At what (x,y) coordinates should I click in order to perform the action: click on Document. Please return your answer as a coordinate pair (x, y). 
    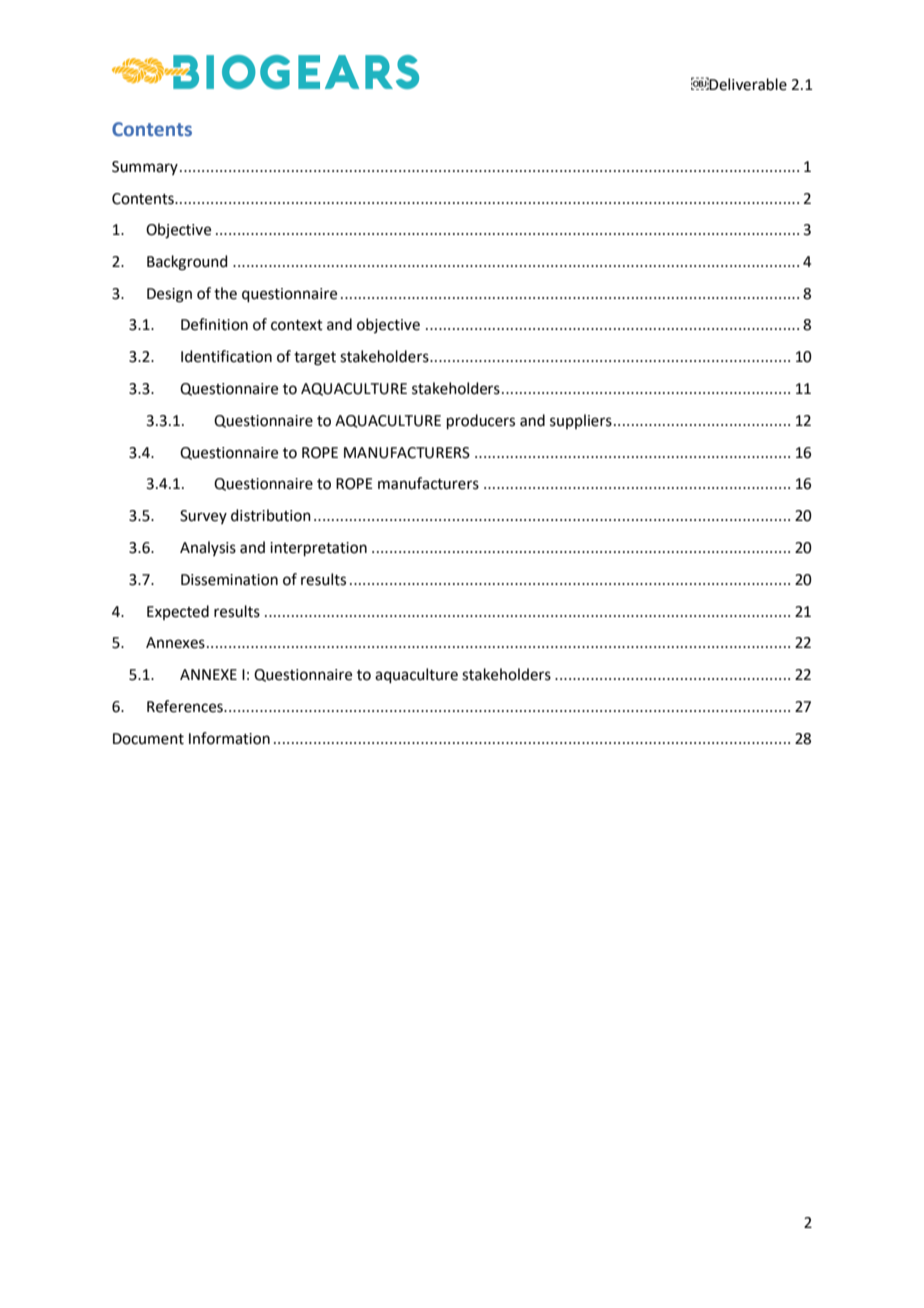
    Looking at the image, I should click on (148, 739).
